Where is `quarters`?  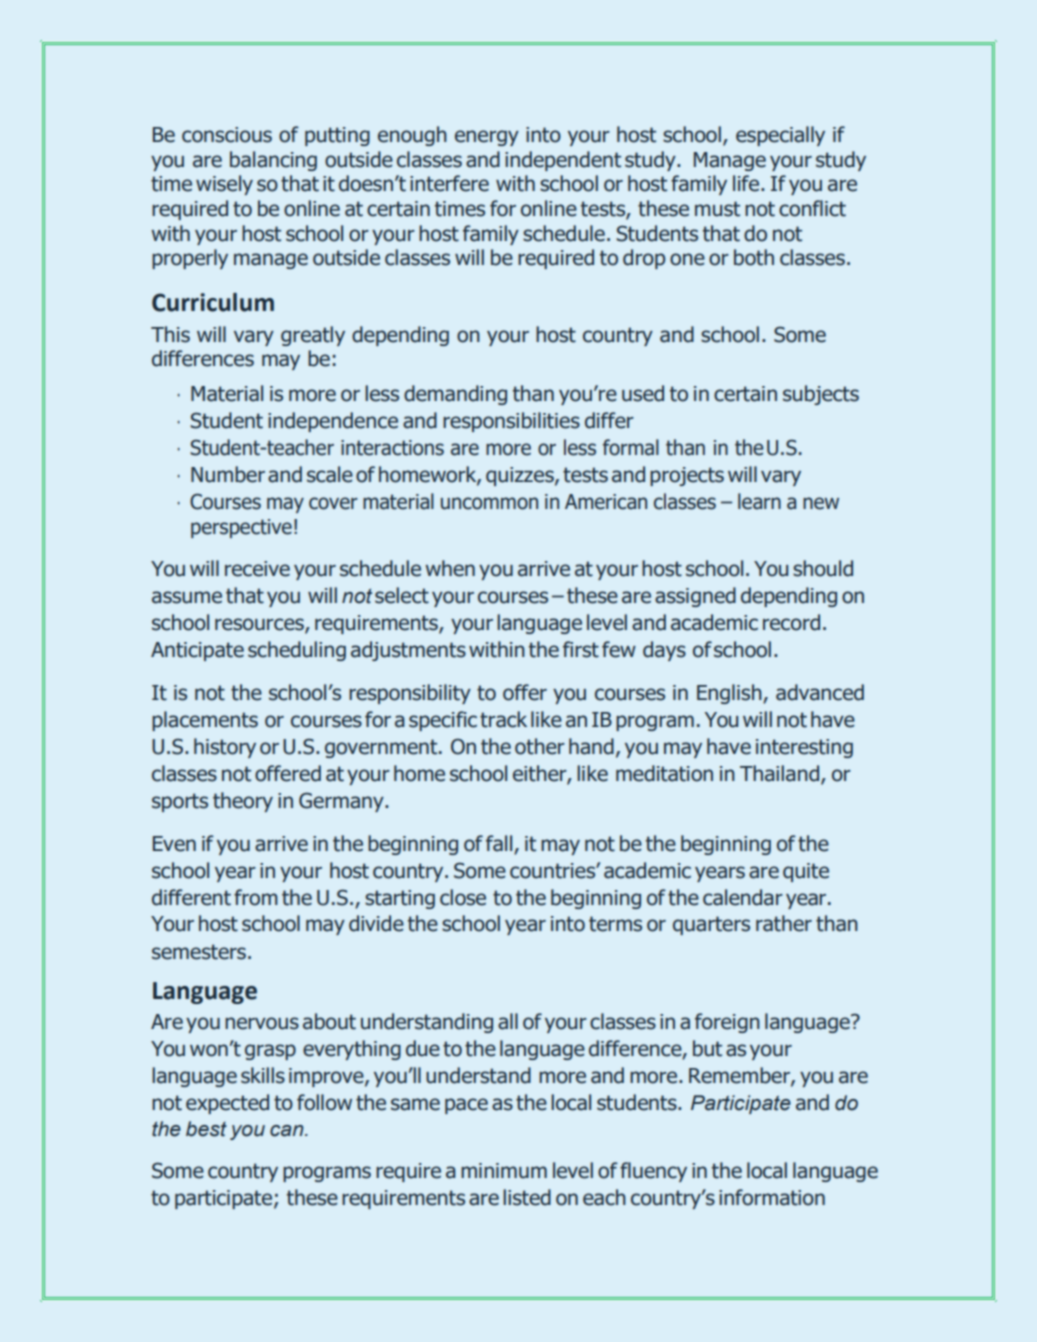 quarters is located at coordinates (711, 925).
